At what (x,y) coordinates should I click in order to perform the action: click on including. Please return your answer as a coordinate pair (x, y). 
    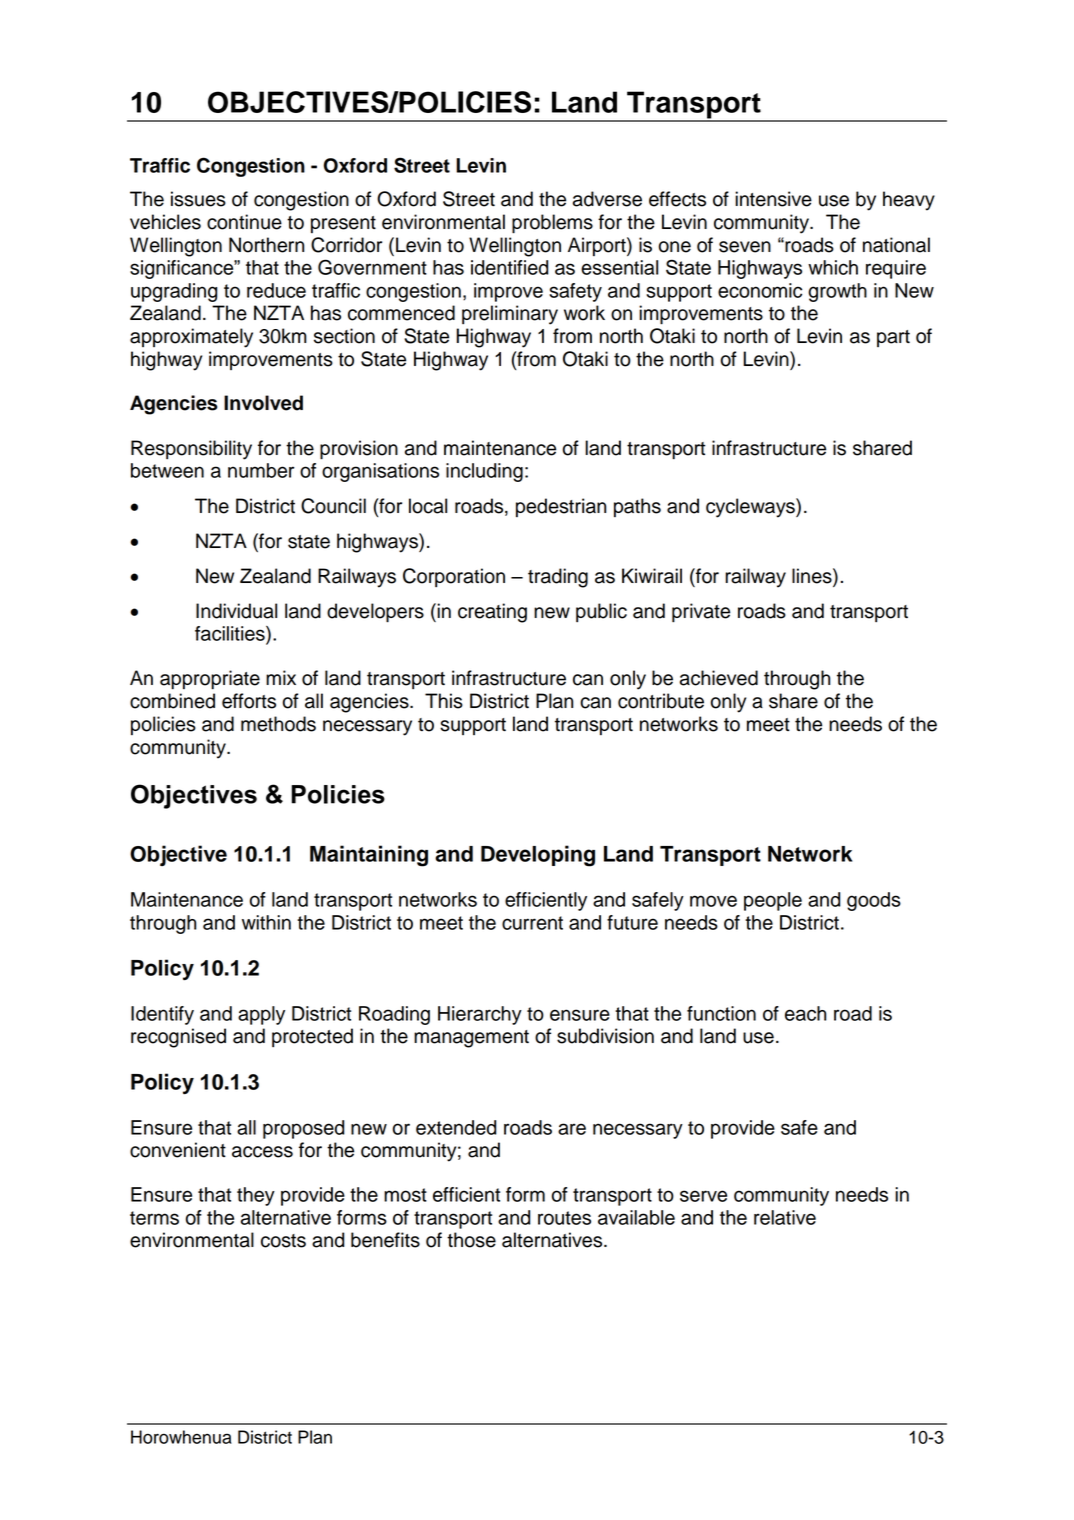
    Looking at the image, I should click on (484, 472).
